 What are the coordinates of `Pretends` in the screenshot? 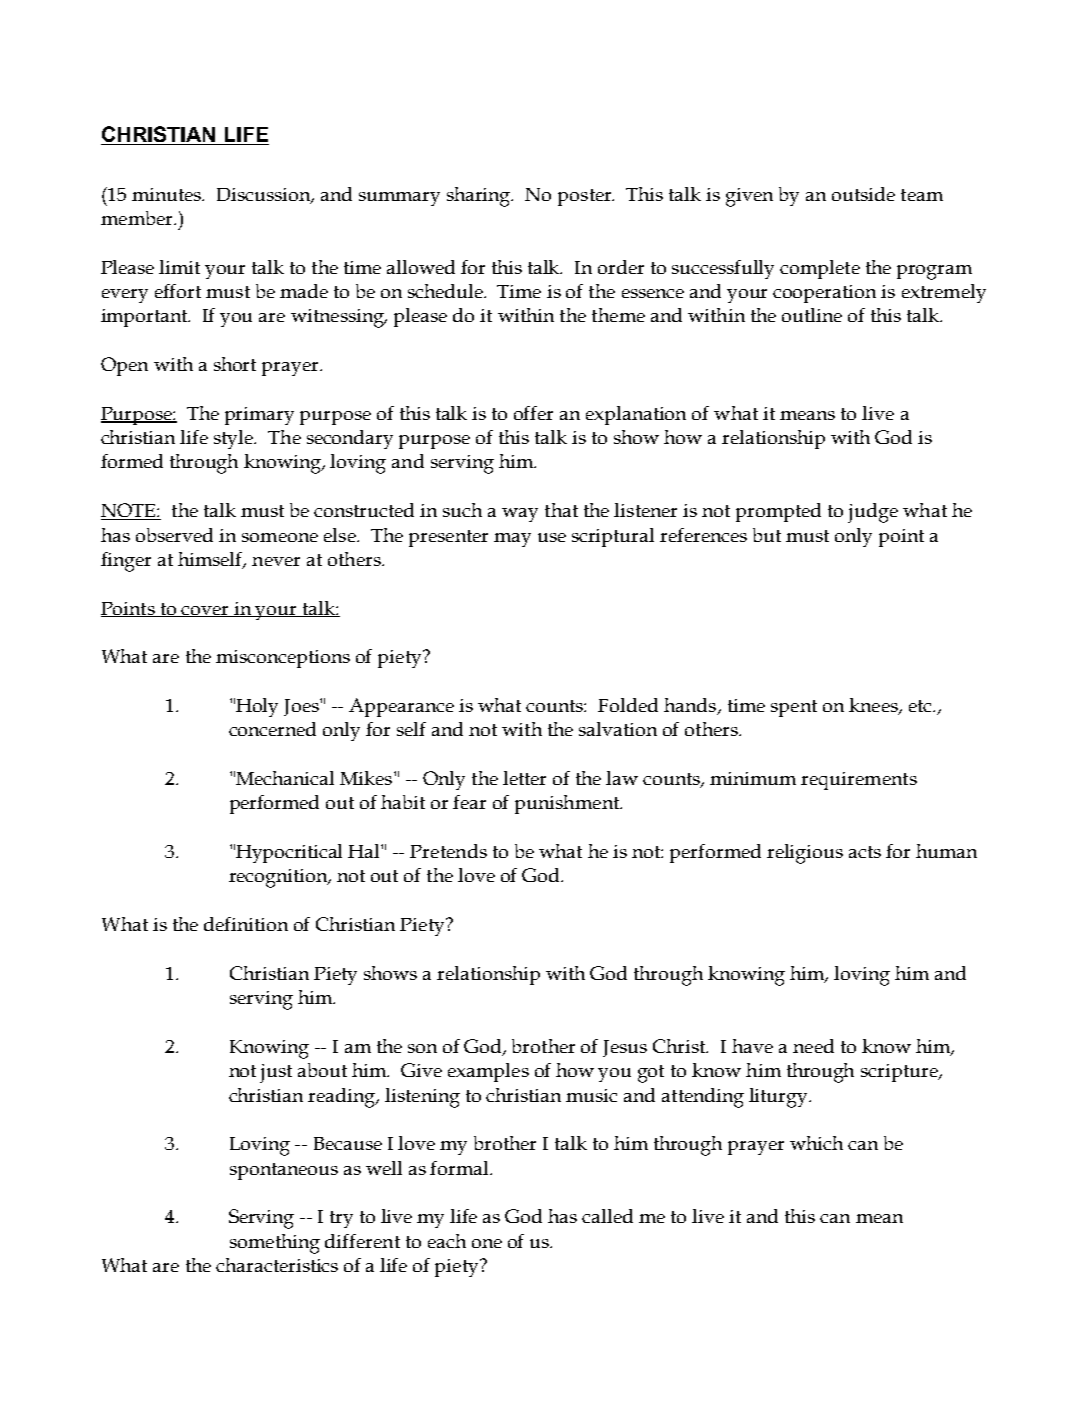 It's located at (448, 851).
